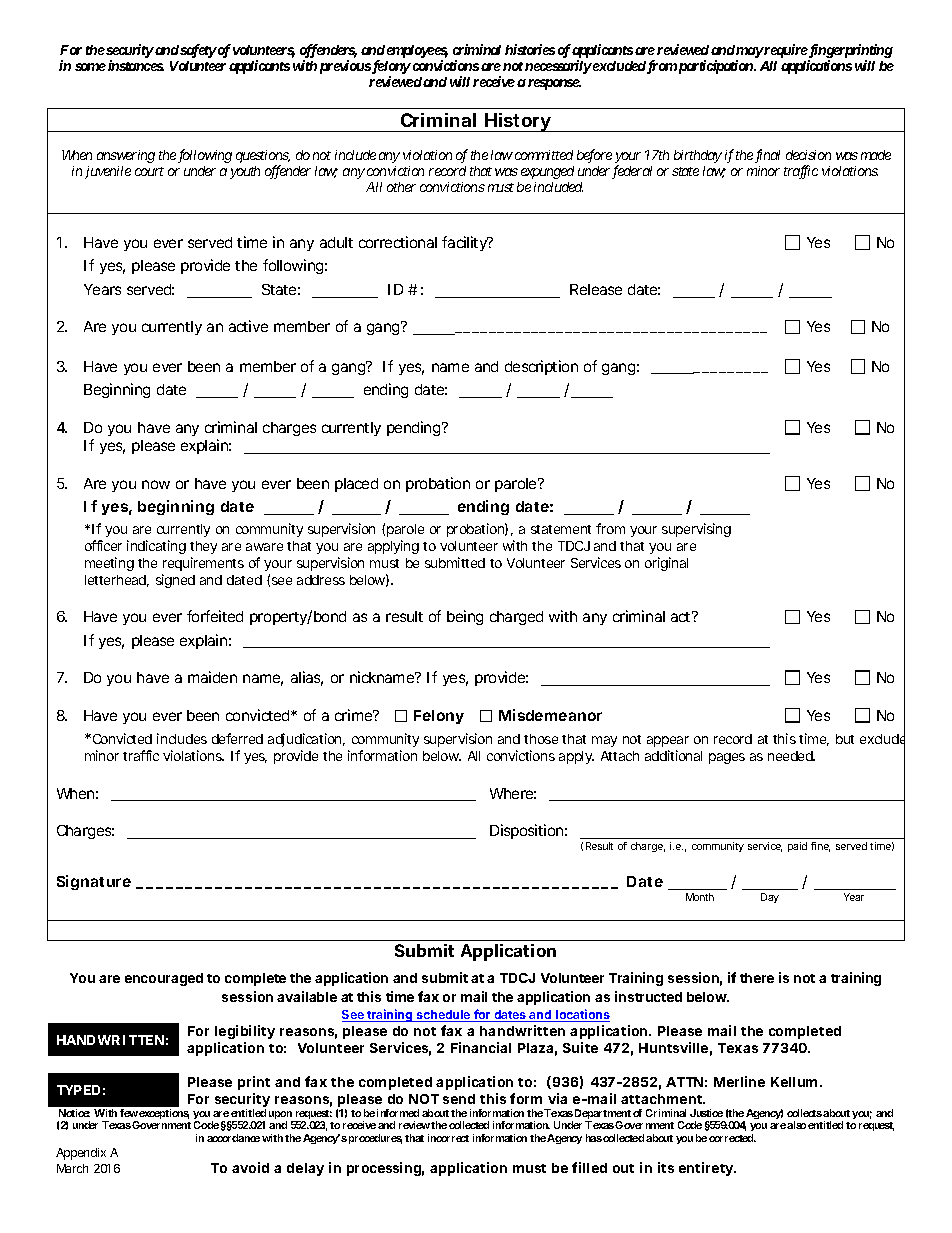 The height and width of the image is (1233, 952). I want to click on deferred, so click(237, 738).
